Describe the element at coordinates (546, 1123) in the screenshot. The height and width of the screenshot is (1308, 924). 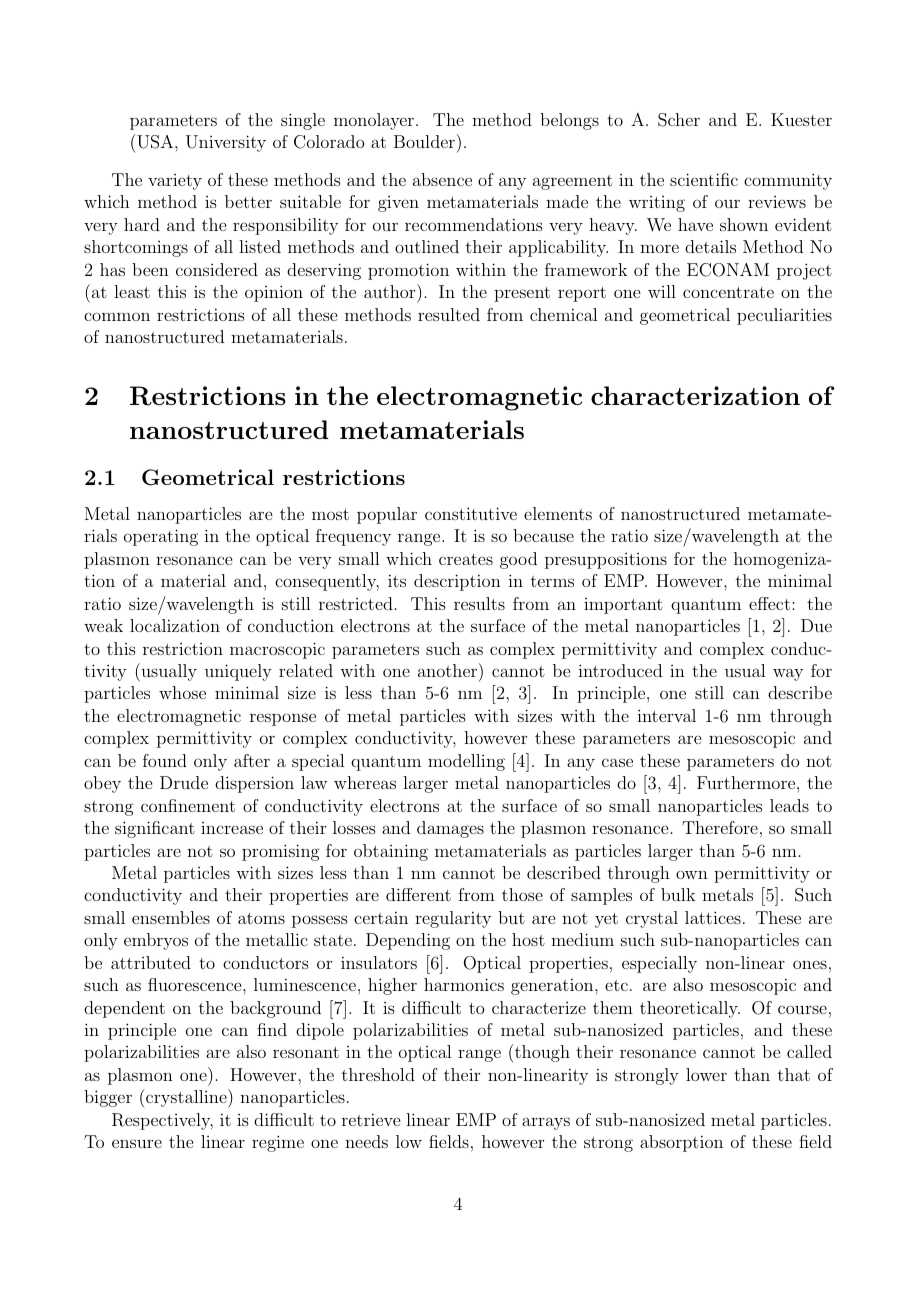
I see `arrays` at that location.
